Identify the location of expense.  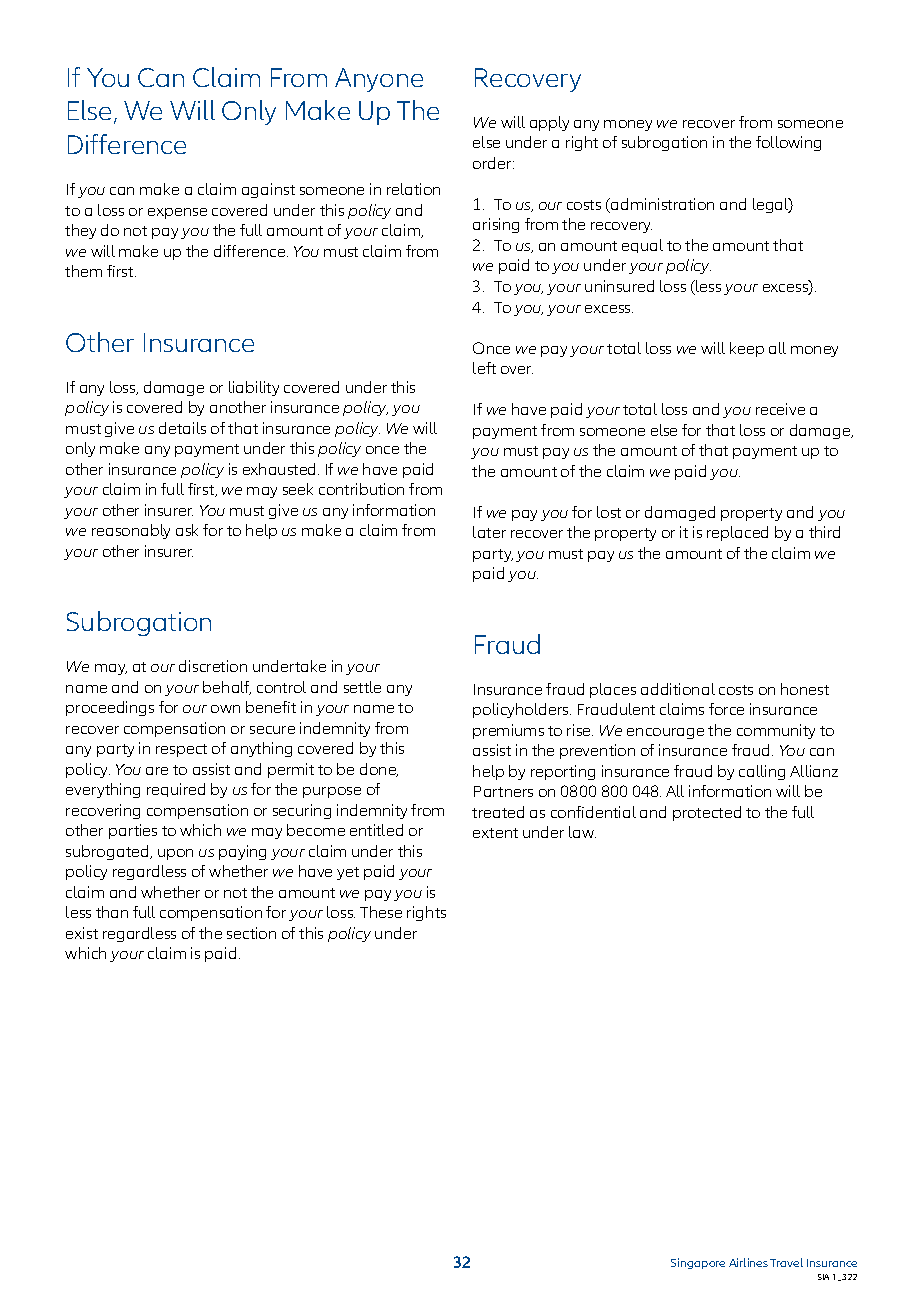
(177, 213).
